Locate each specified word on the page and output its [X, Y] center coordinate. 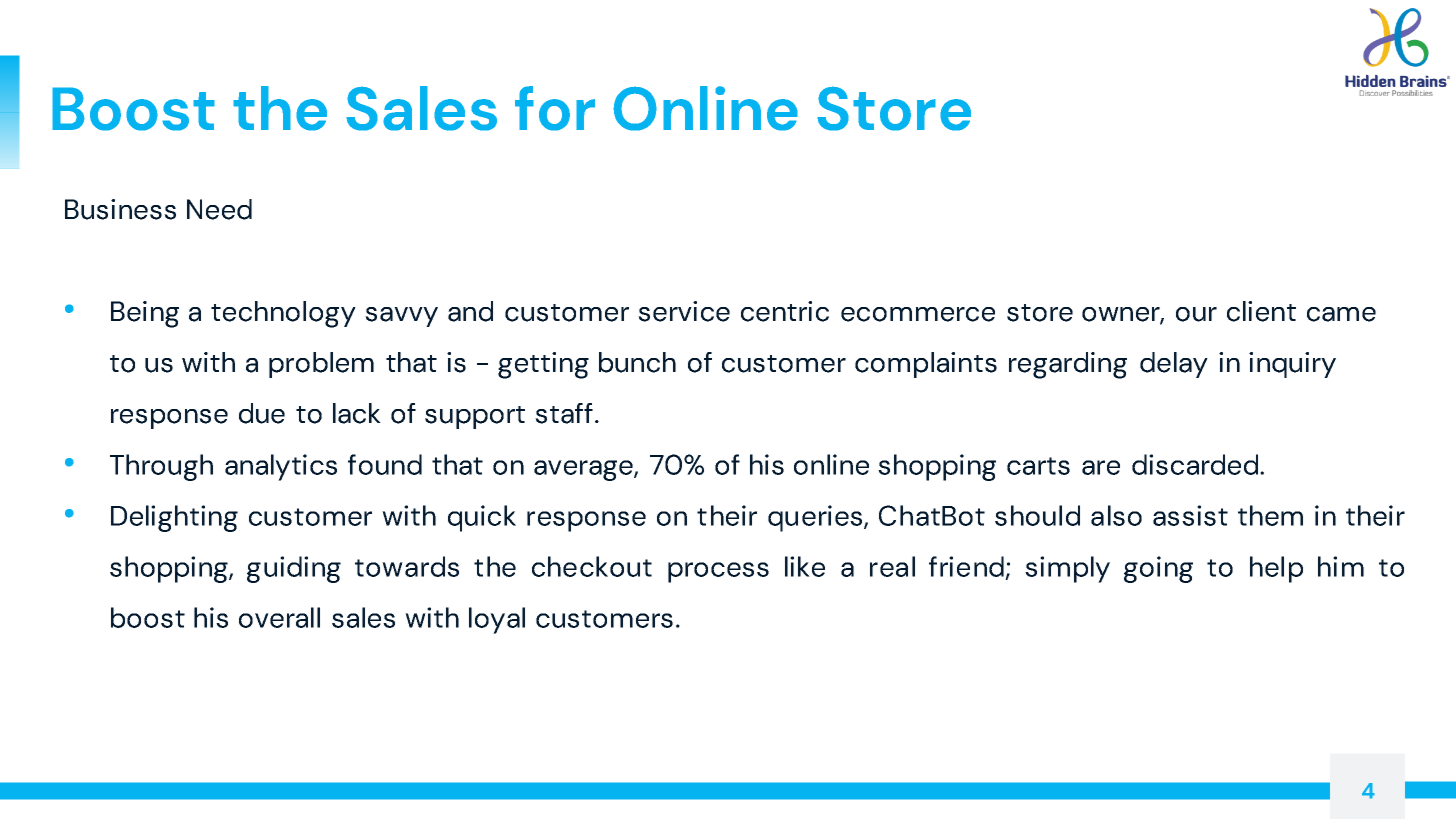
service [684, 311]
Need [219, 209]
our [1196, 314]
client [1261, 311]
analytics [281, 467]
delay [1174, 365]
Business [120, 209]
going [1158, 569]
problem [321, 365]
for [555, 108]
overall [279, 617]
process [718, 572]
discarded [1196, 464]
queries [816, 518]
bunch [637, 362]
